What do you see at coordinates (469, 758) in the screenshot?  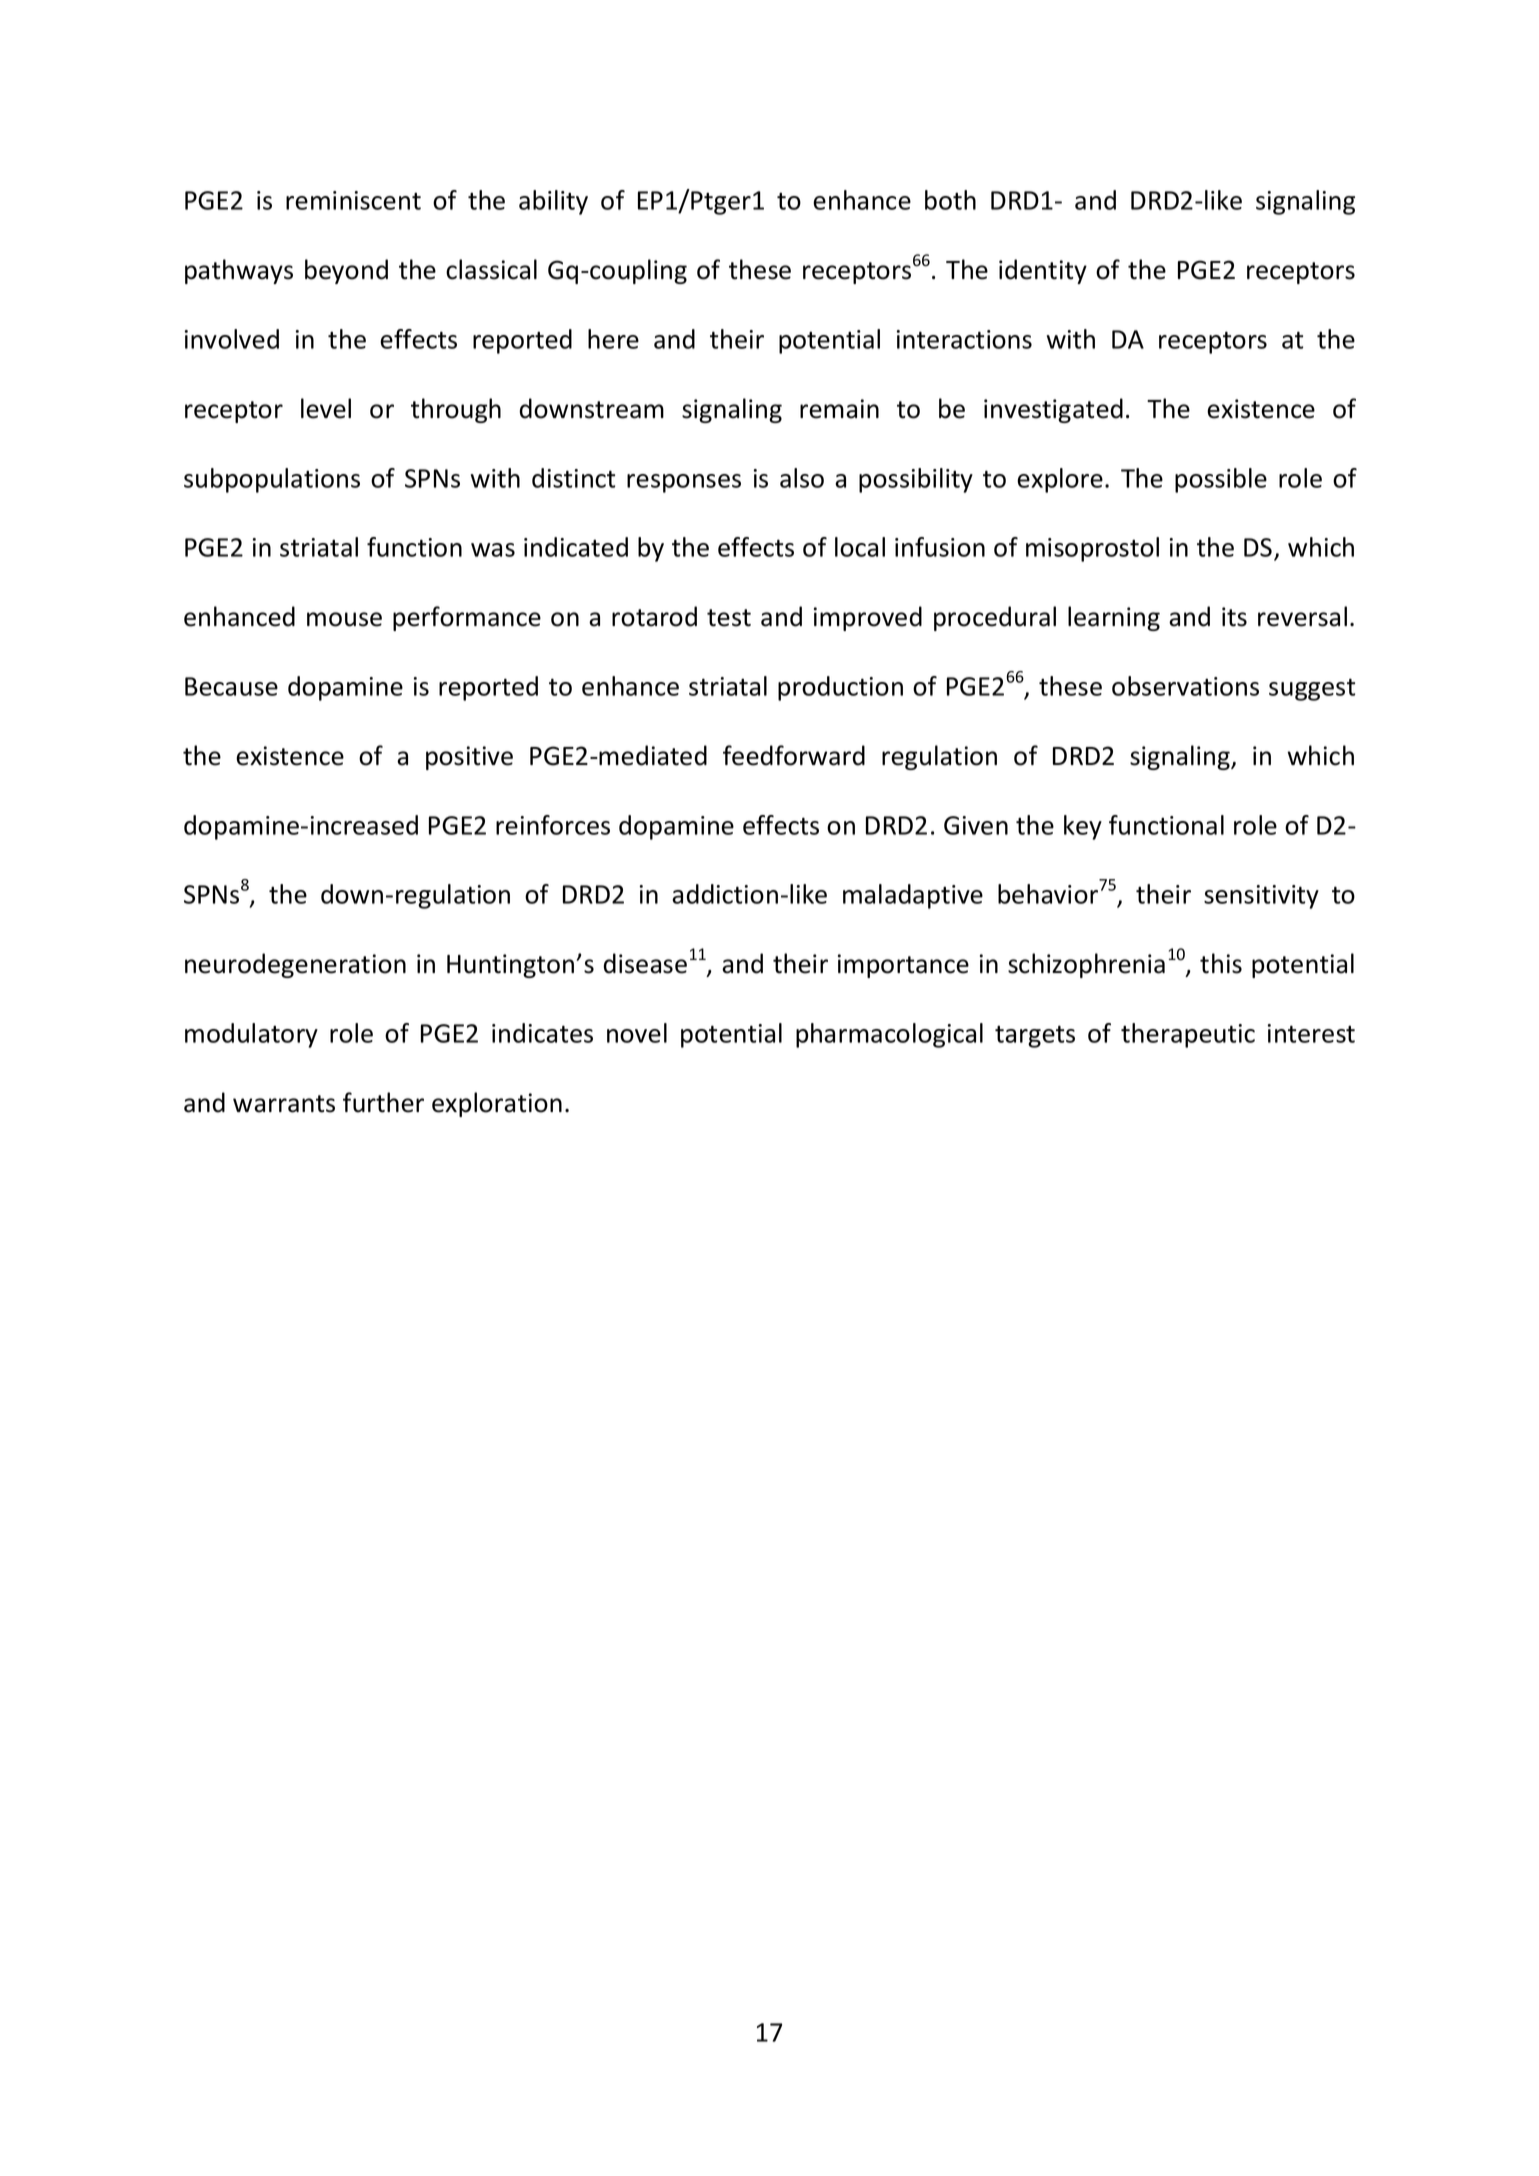 I see `positive` at bounding box center [469, 758].
